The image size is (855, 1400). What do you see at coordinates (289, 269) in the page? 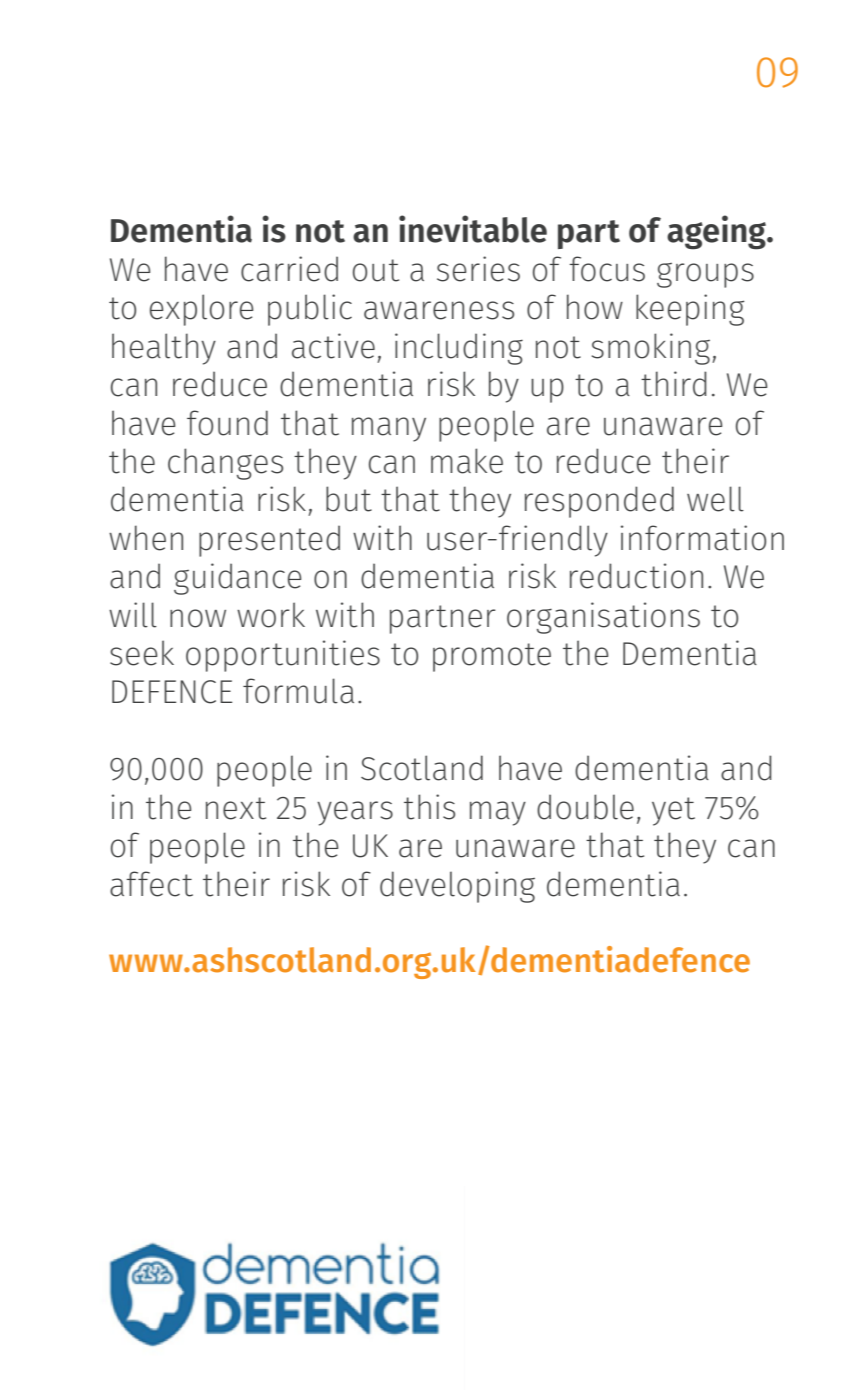
I see `carried` at bounding box center [289, 269].
